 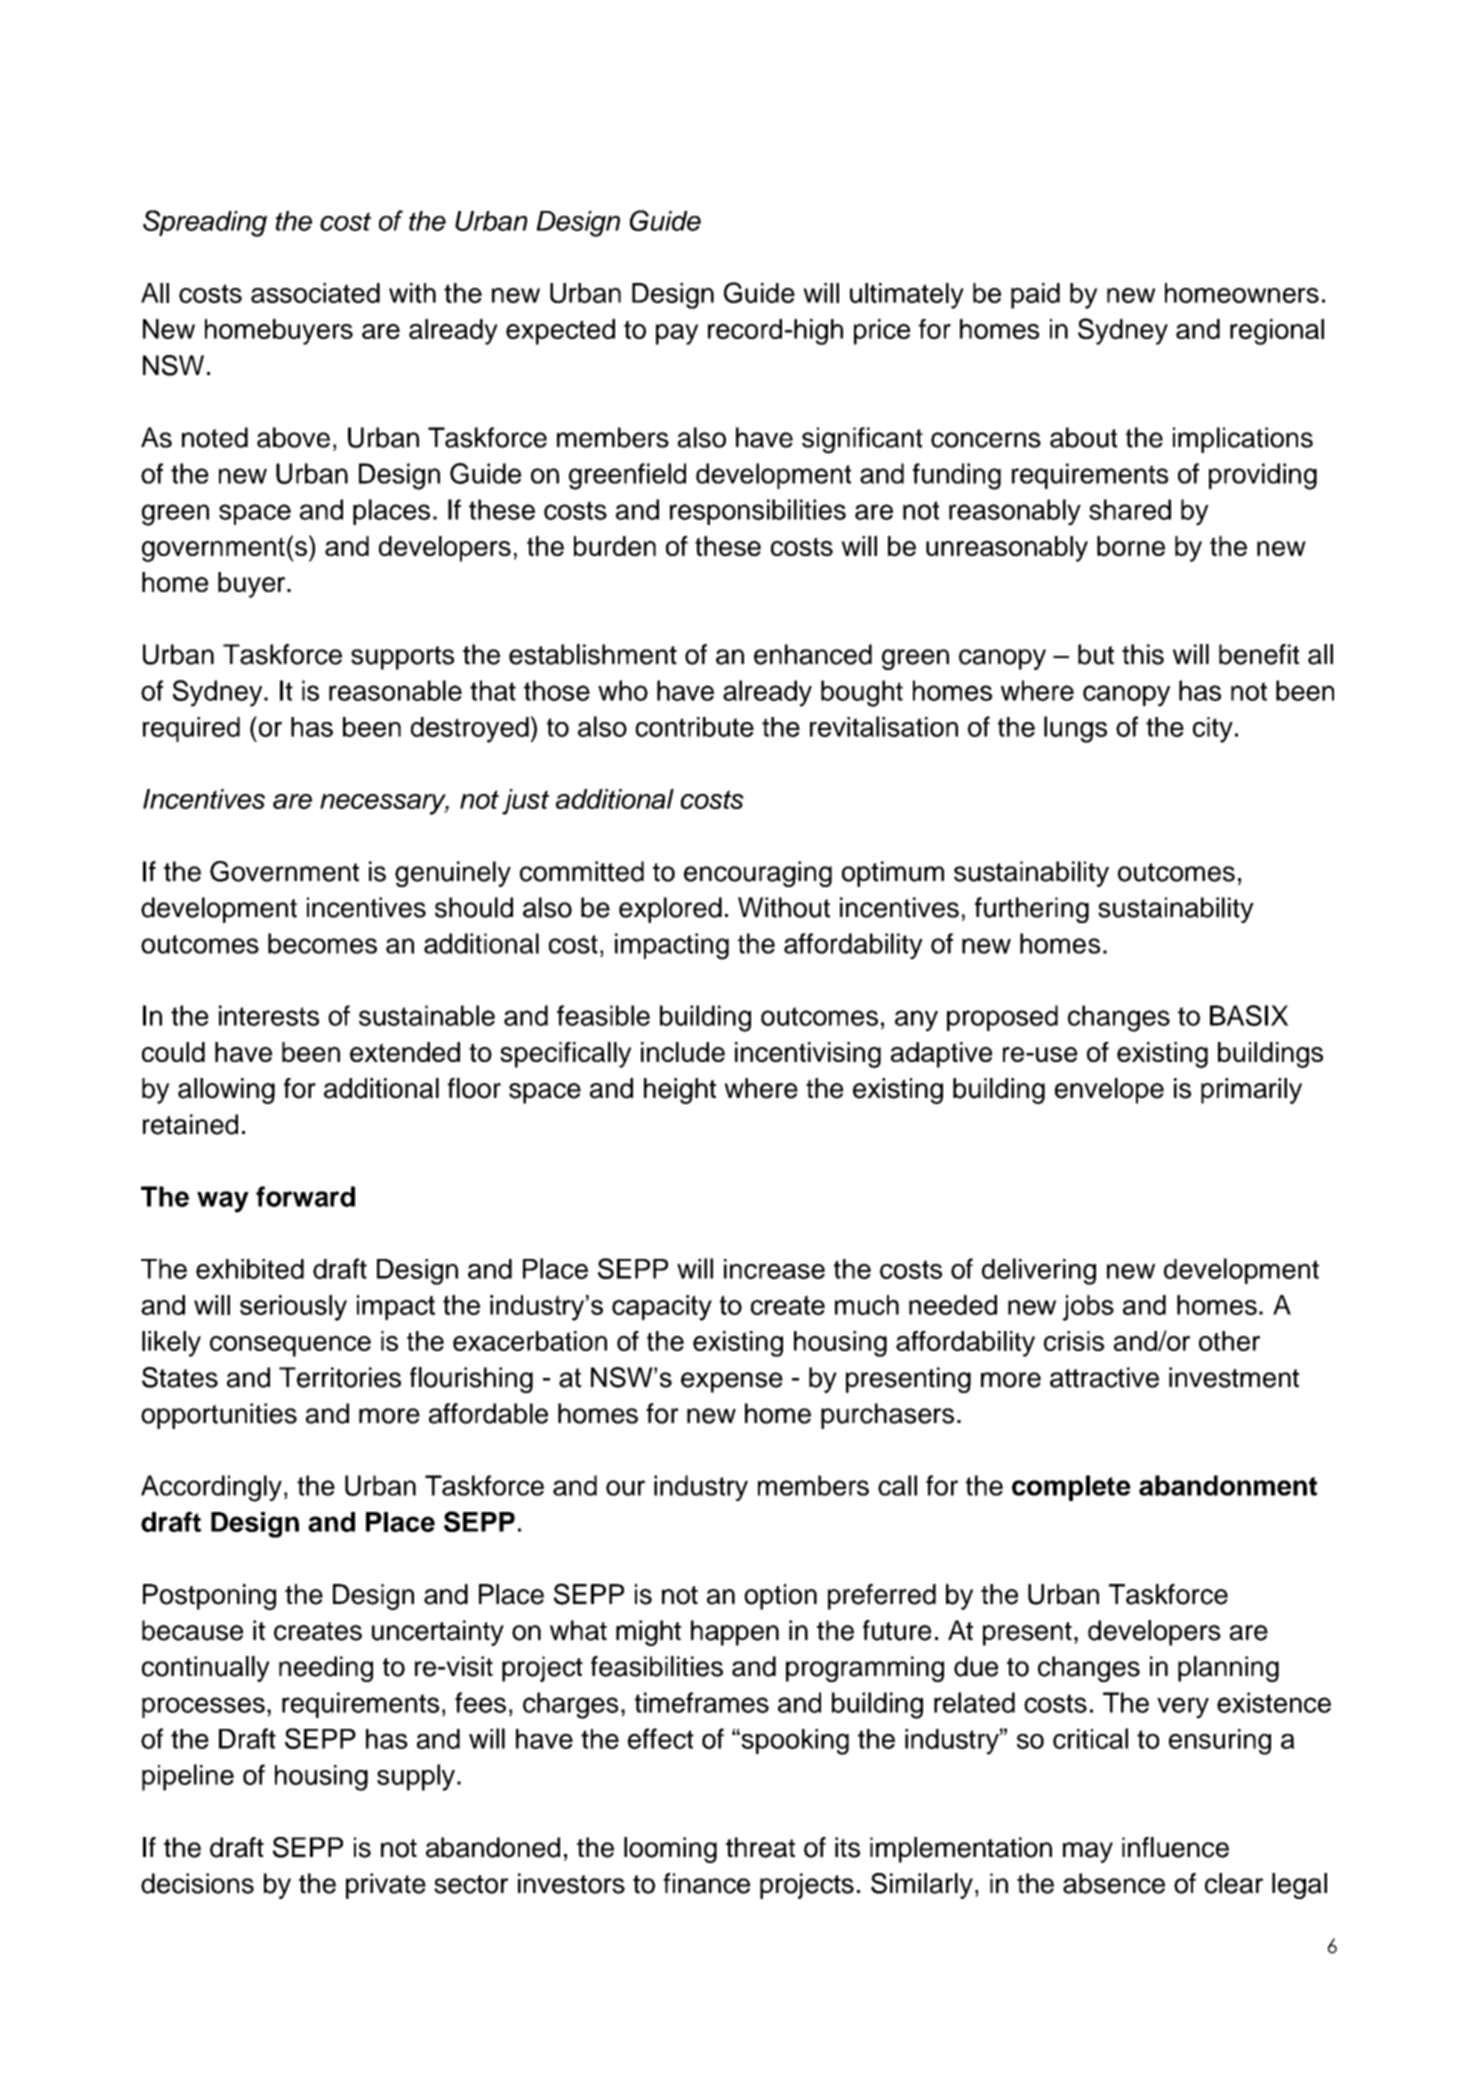 I want to click on pay, so click(x=677, y=334).
